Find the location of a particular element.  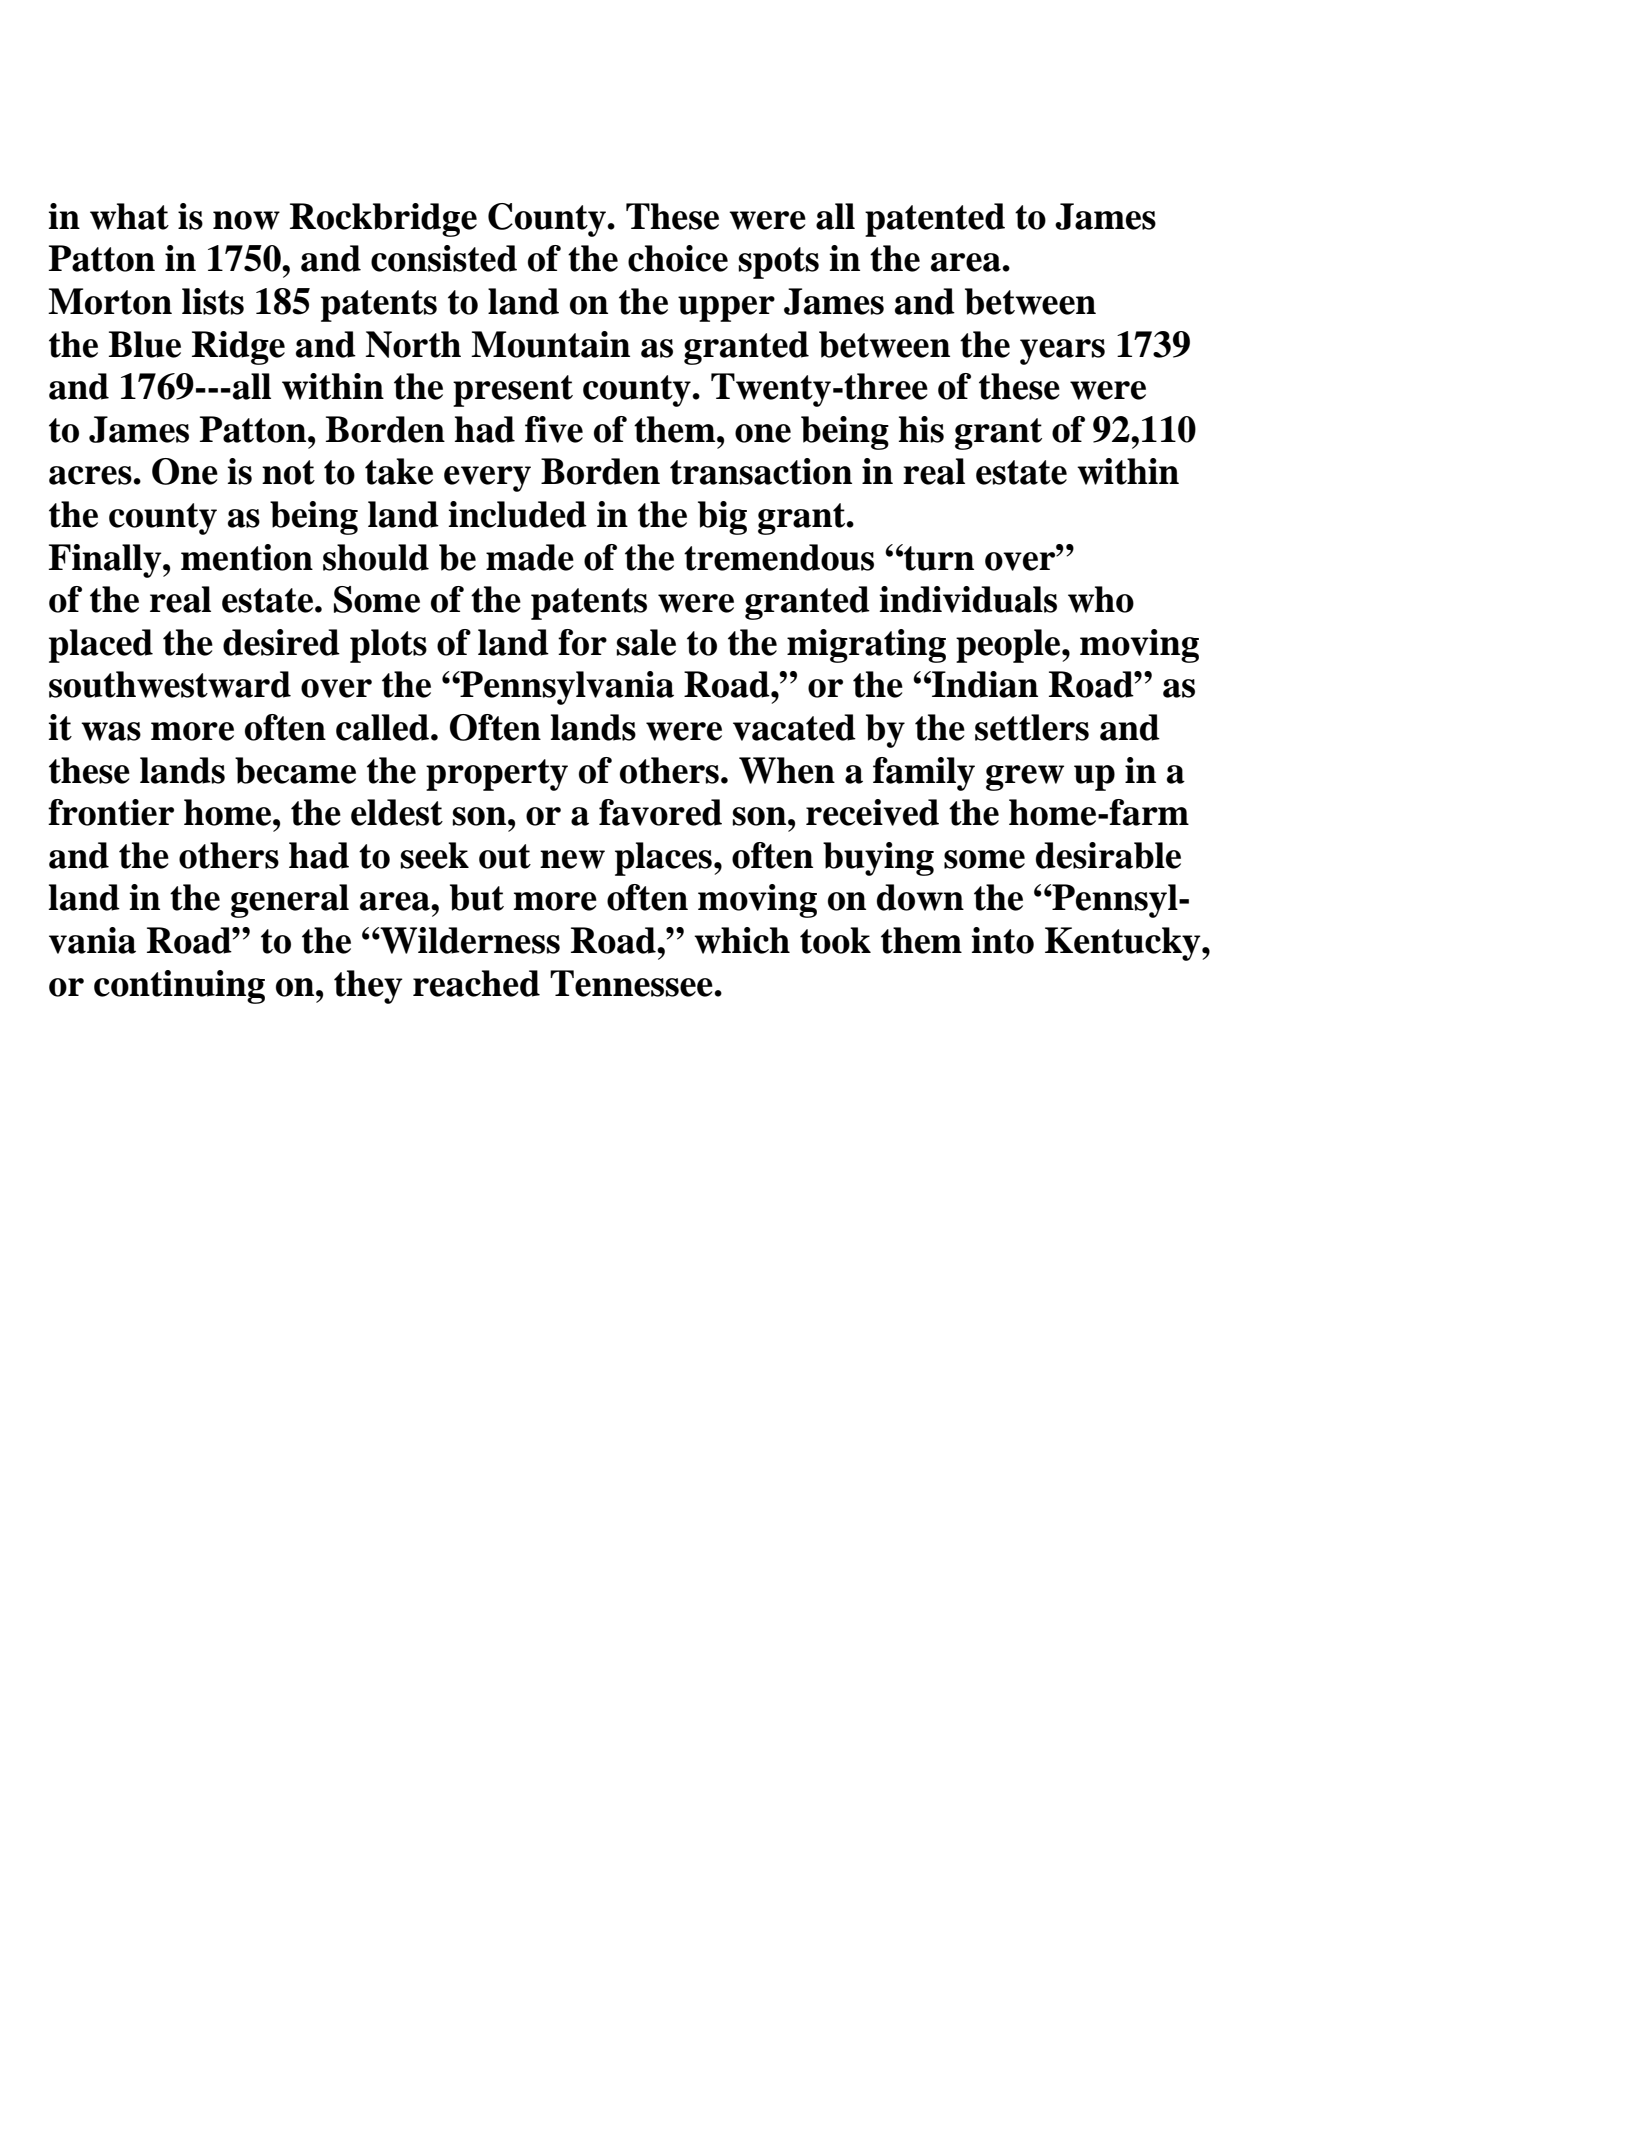

continuing is located at coordinates (179, 987).
